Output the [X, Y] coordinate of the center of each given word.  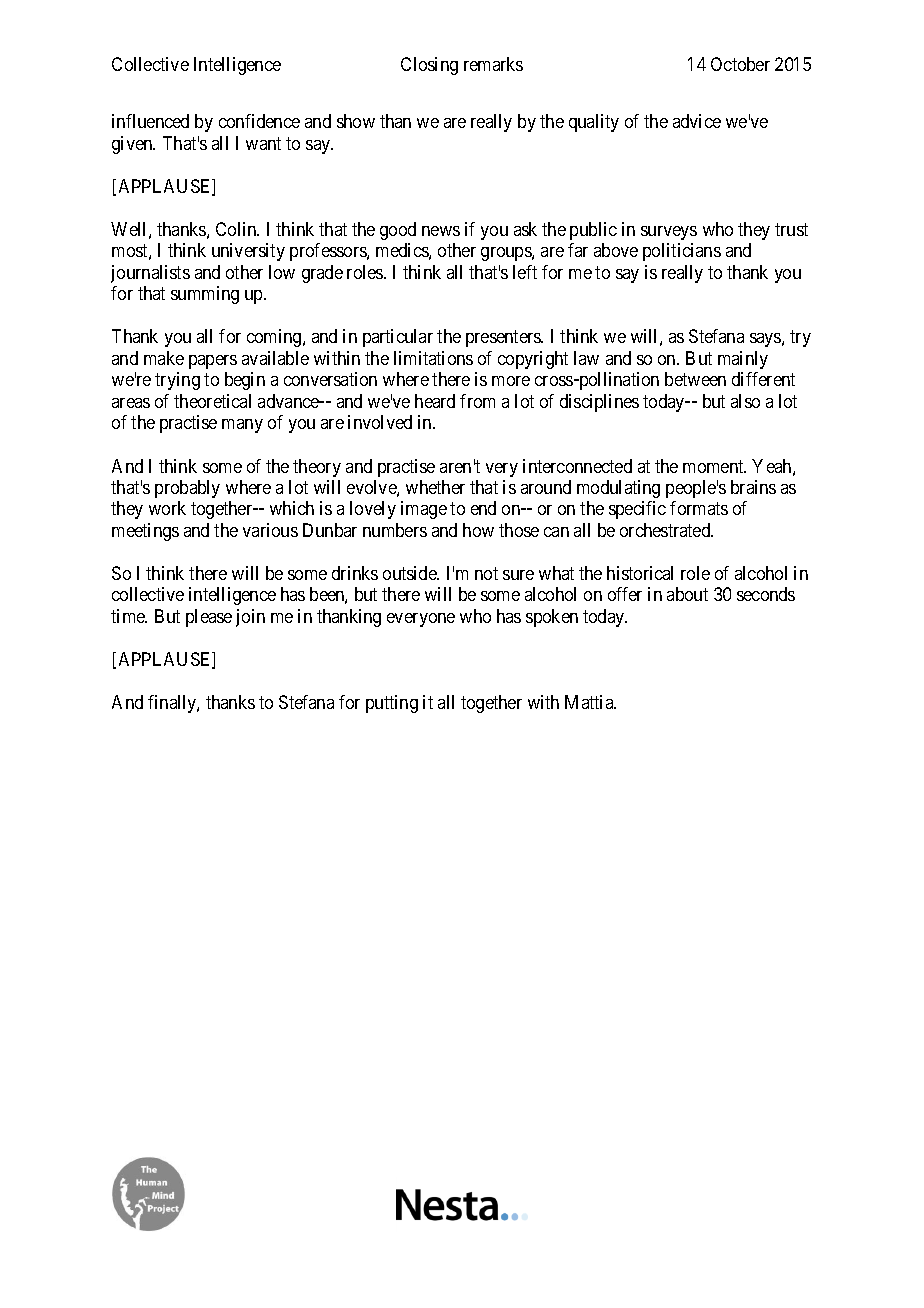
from [477, 401]
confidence [259, 121]
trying [177, 381]
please [209, 618]
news [441, 231]
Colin [237, 229]
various [270, 530]
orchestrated [666, 530]
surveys [669, 233]
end [483, 508]
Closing [429, 66]
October [740, 64]
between [695, 379]
